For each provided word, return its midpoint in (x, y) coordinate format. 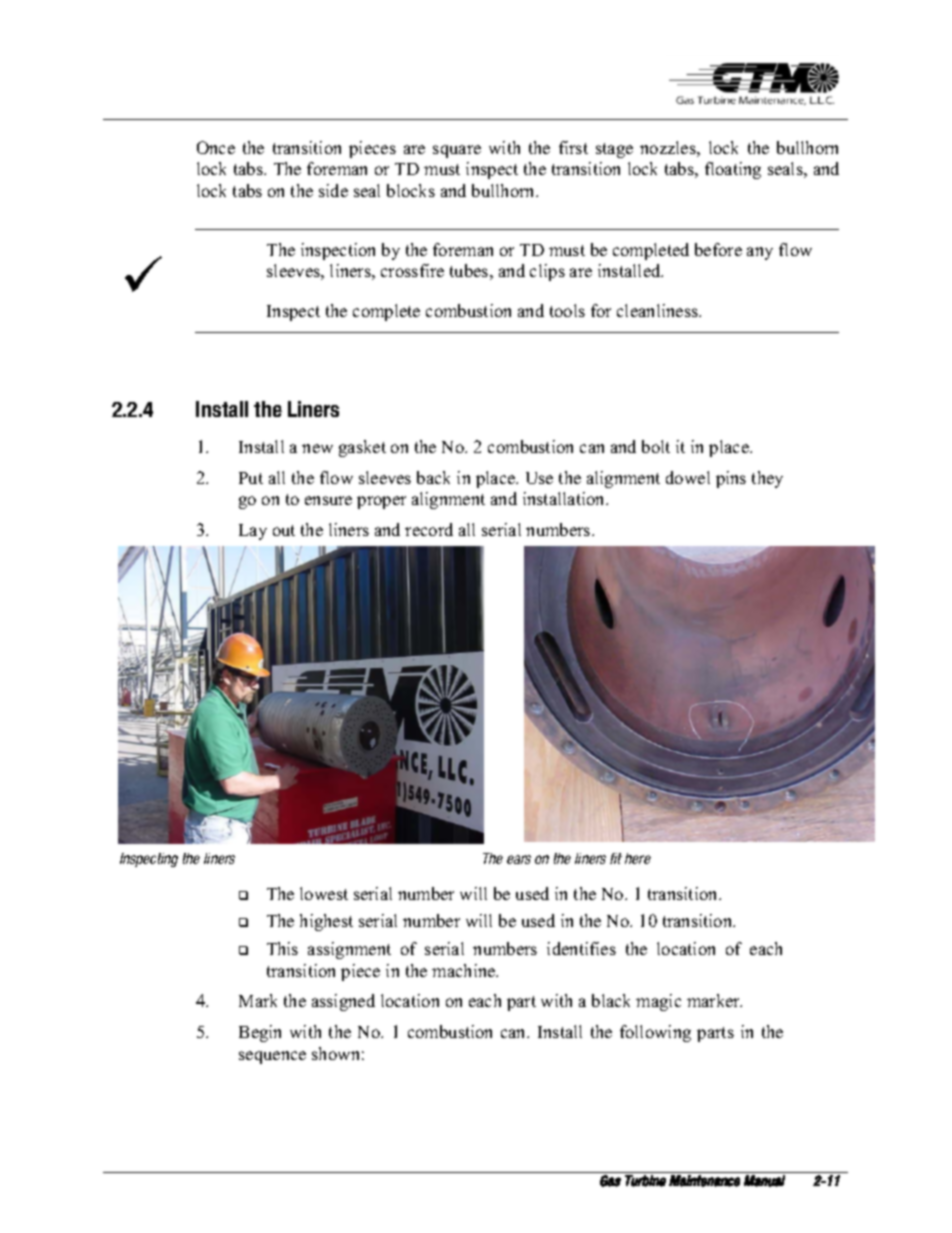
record (429, 529)
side (333, 190)
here (638, 858)
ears (519, 859)
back (433, 477)
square (457, 151)
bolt (656, 446)
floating (733, 170)
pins (731, 479)
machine (465, 970)
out (284, 530)
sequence (272, 1057)
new (317, 448)
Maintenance (704, 1181)
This (282, 948)
